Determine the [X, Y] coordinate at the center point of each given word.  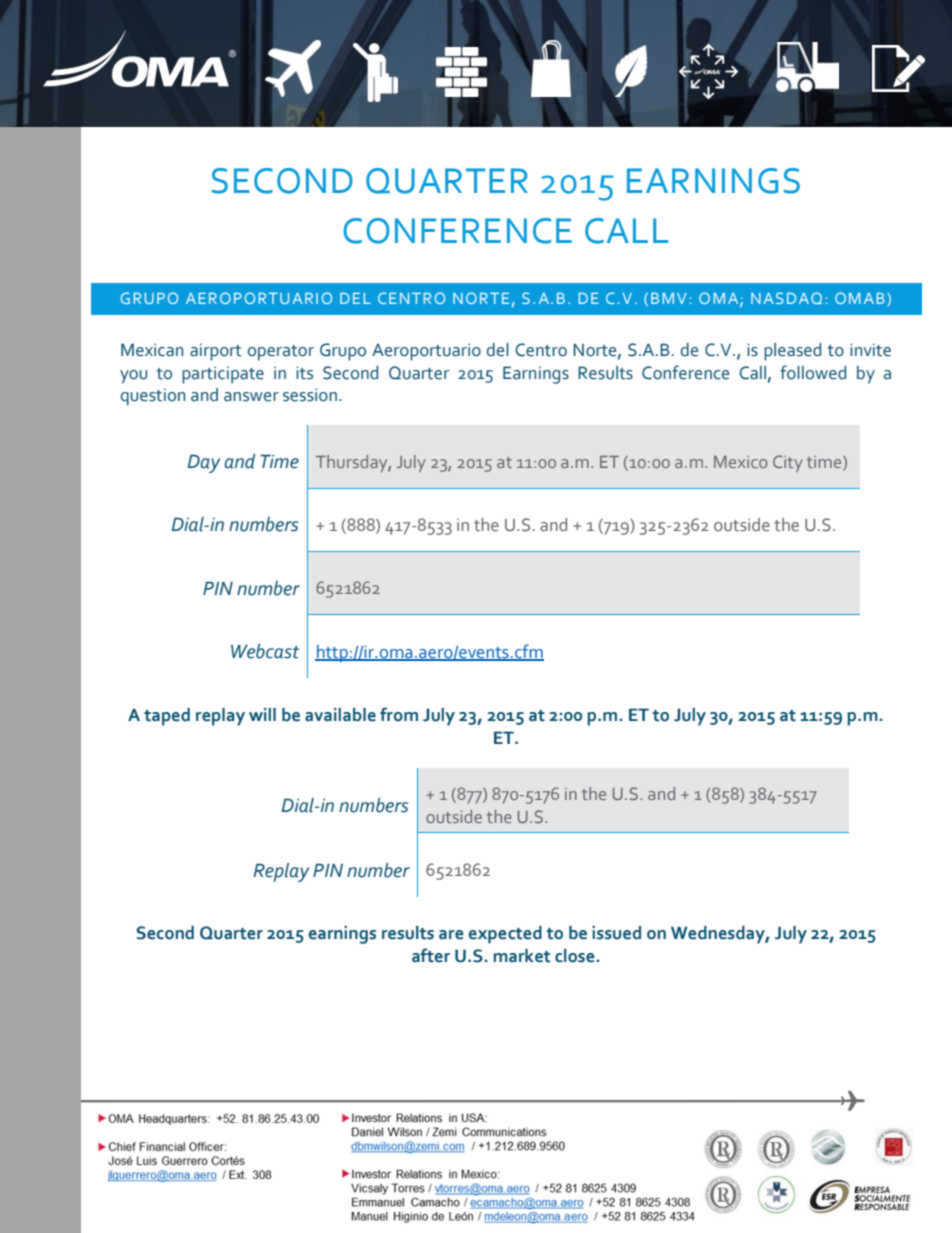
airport [216, 352]
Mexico [741, 462]
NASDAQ [786, 298]
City [788, 463]
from [399, 714]
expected [505, 935]
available [340, 715]
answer [251, 397]
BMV [668, 298]
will [262, 714]
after [431, 955]
